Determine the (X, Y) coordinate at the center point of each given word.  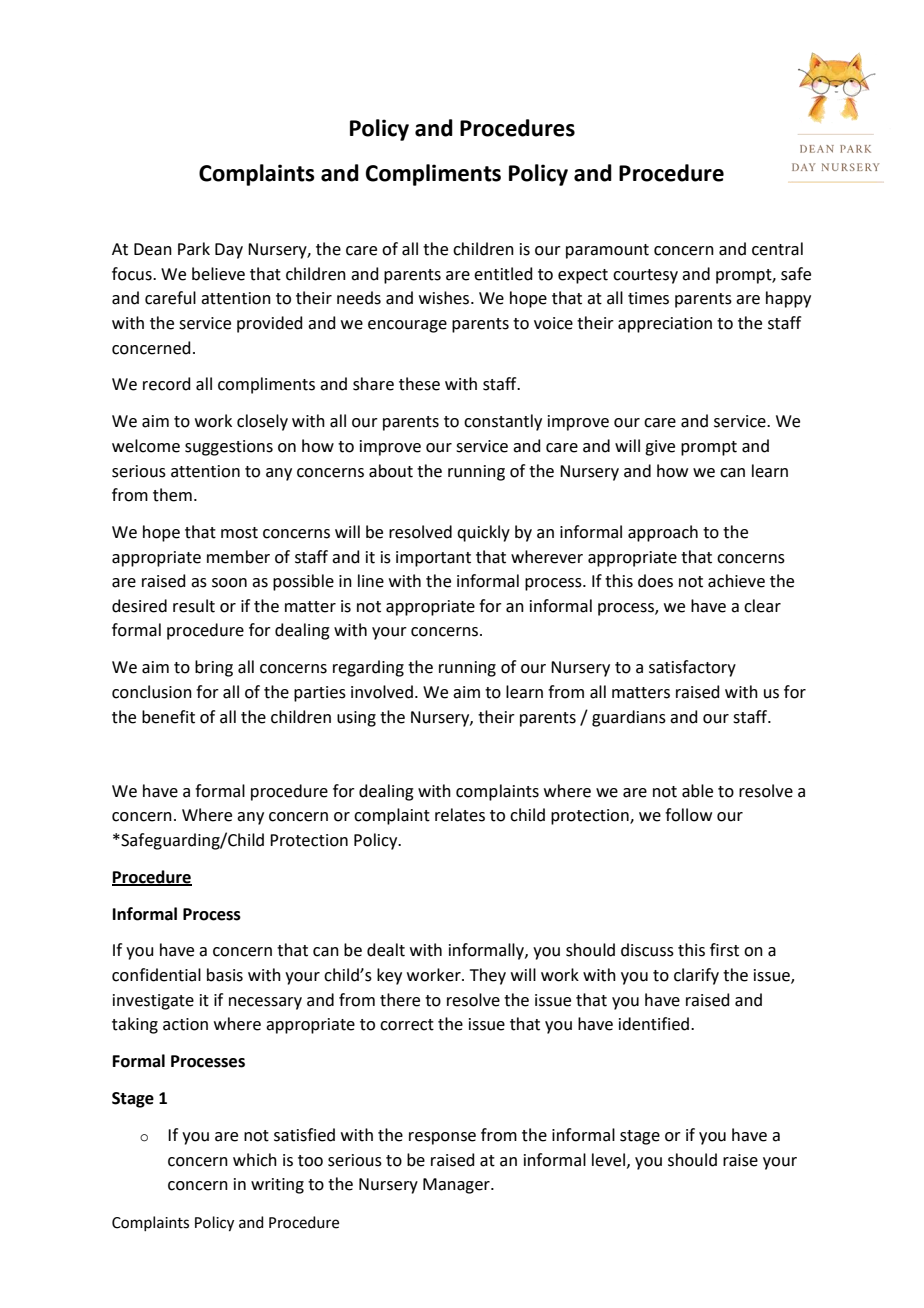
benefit (168, 717)
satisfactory (692, 668)
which (255, 1160)
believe (218, 274)
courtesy (645, 276)
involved (382, 692)
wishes (444, 298)
